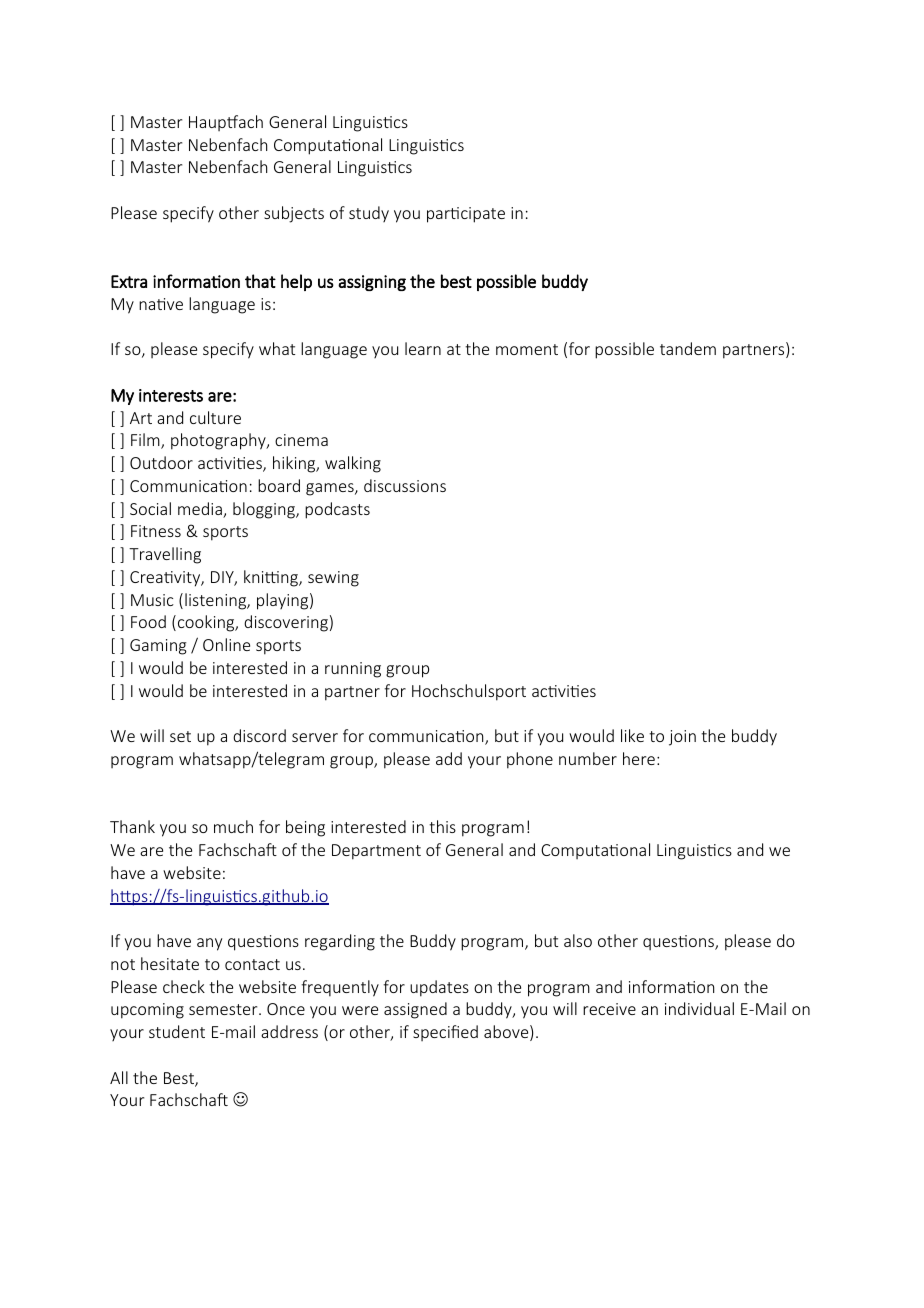 The height and width of the screenshot is (1308, 924). Describe the element at coordinates (376, 852) in the screenshot. I see `Department` at that location.
